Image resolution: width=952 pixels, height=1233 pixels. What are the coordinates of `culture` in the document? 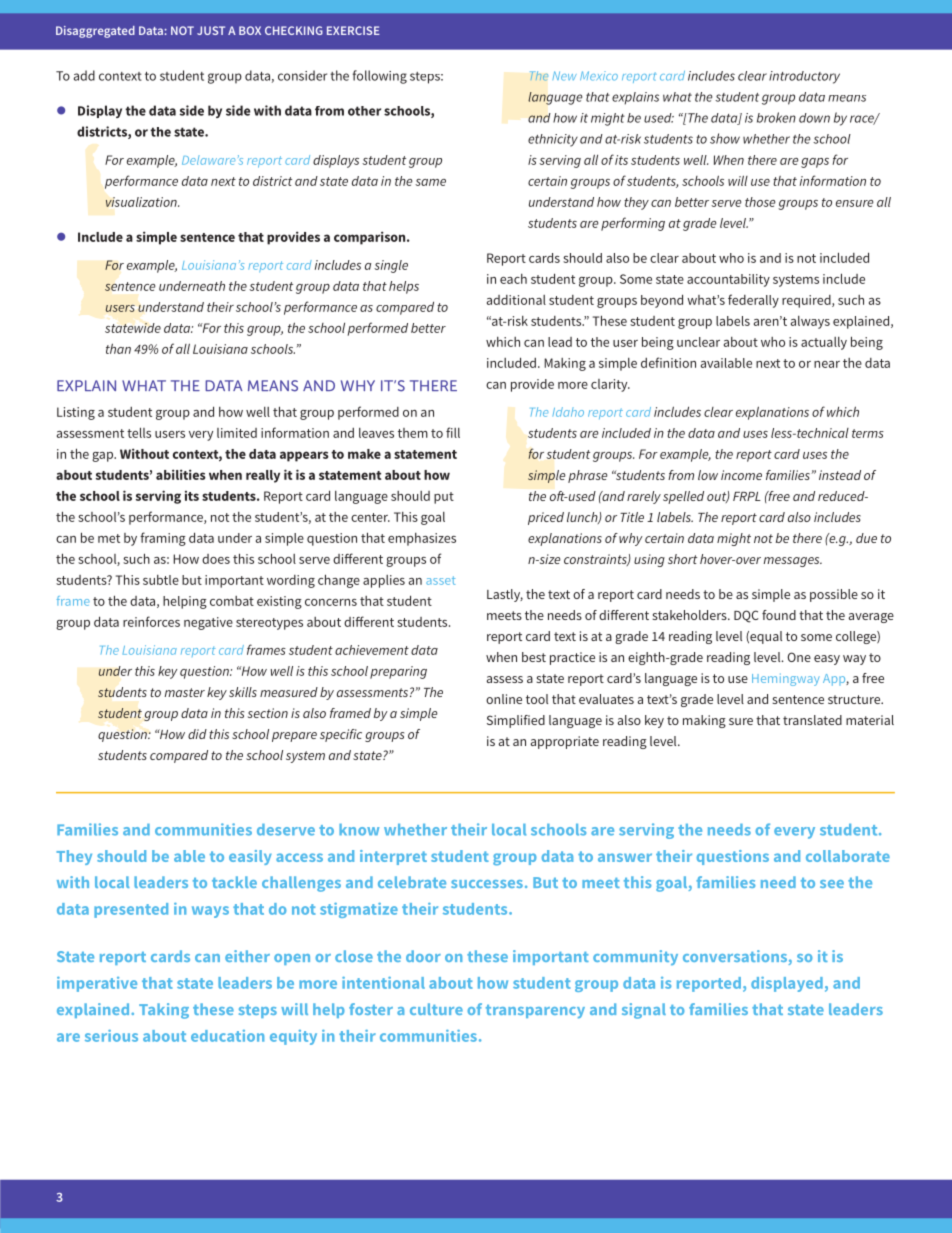 It's located at (436, 1009).
